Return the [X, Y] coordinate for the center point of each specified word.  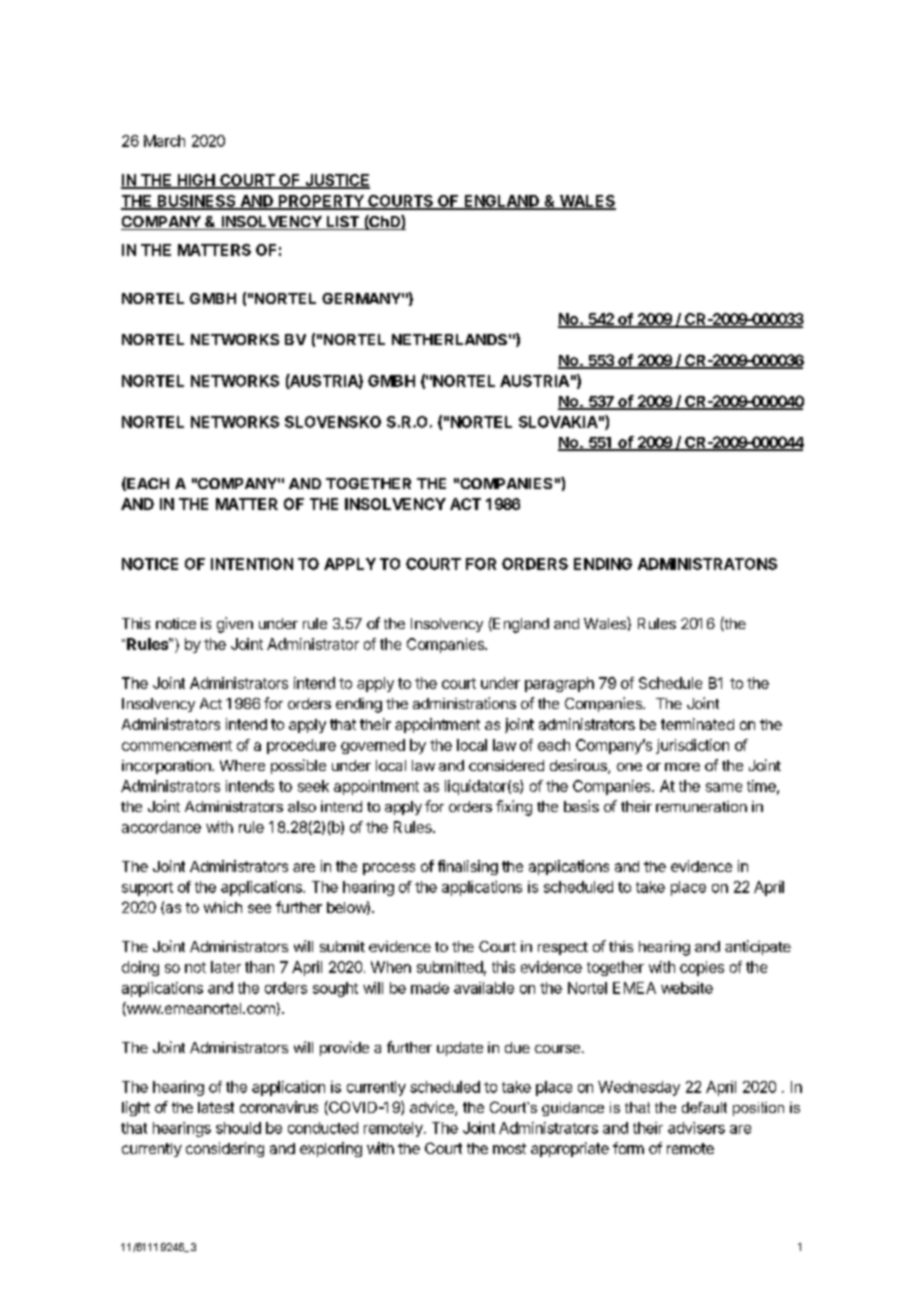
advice [433, 1108]
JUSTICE [336, 181]
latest [216, 1107]
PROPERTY [321, 202]
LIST [342, 223]
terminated [697, 724]
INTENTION [252, 564]
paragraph [559, 684]
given [235, 625]
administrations [464, 703]
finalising [468, 867]
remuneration [701, 806]
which [223, 907]
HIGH [196, 181]
